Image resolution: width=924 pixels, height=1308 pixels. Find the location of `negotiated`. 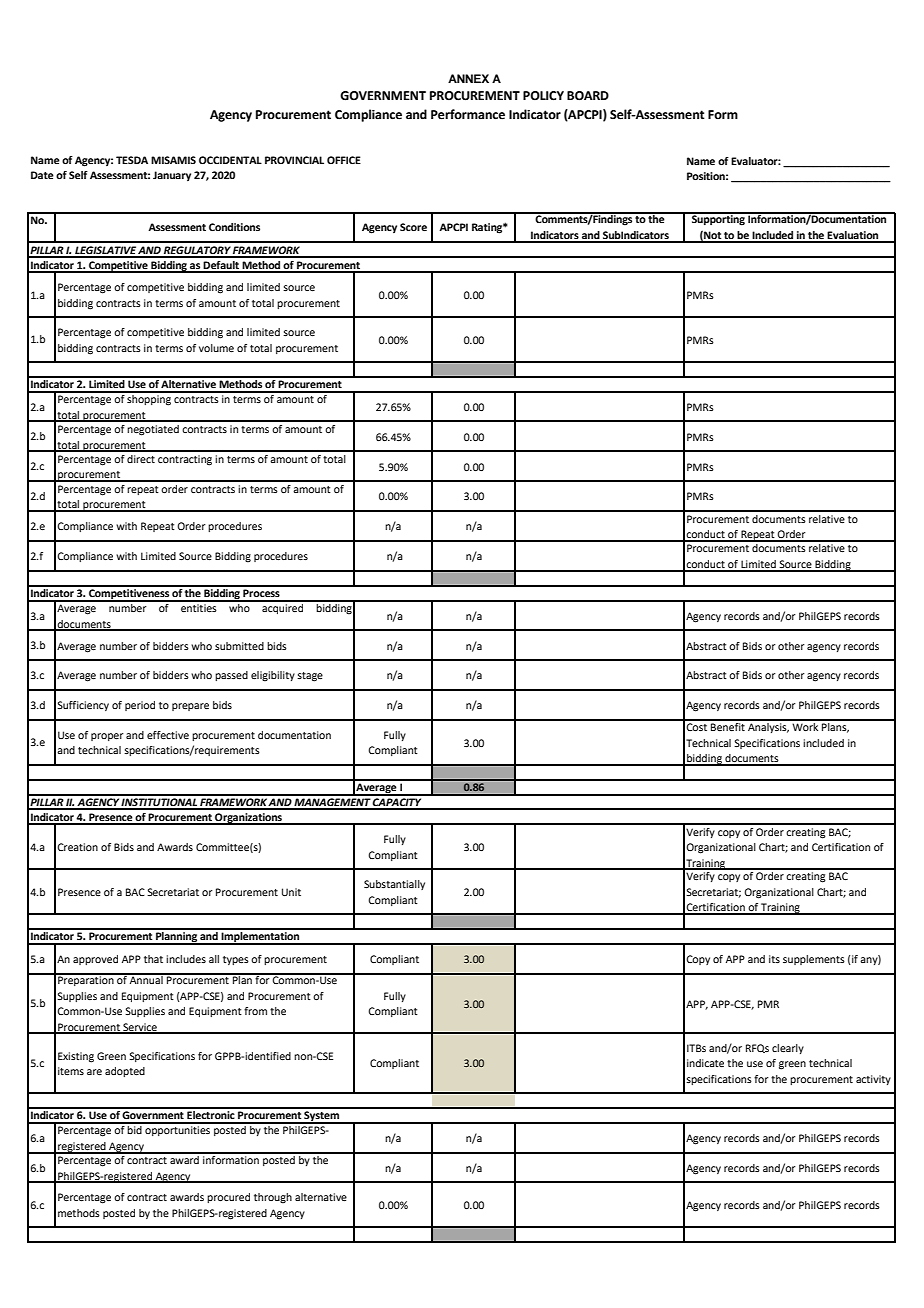

negotiated is located at coordinates (153, 430).
